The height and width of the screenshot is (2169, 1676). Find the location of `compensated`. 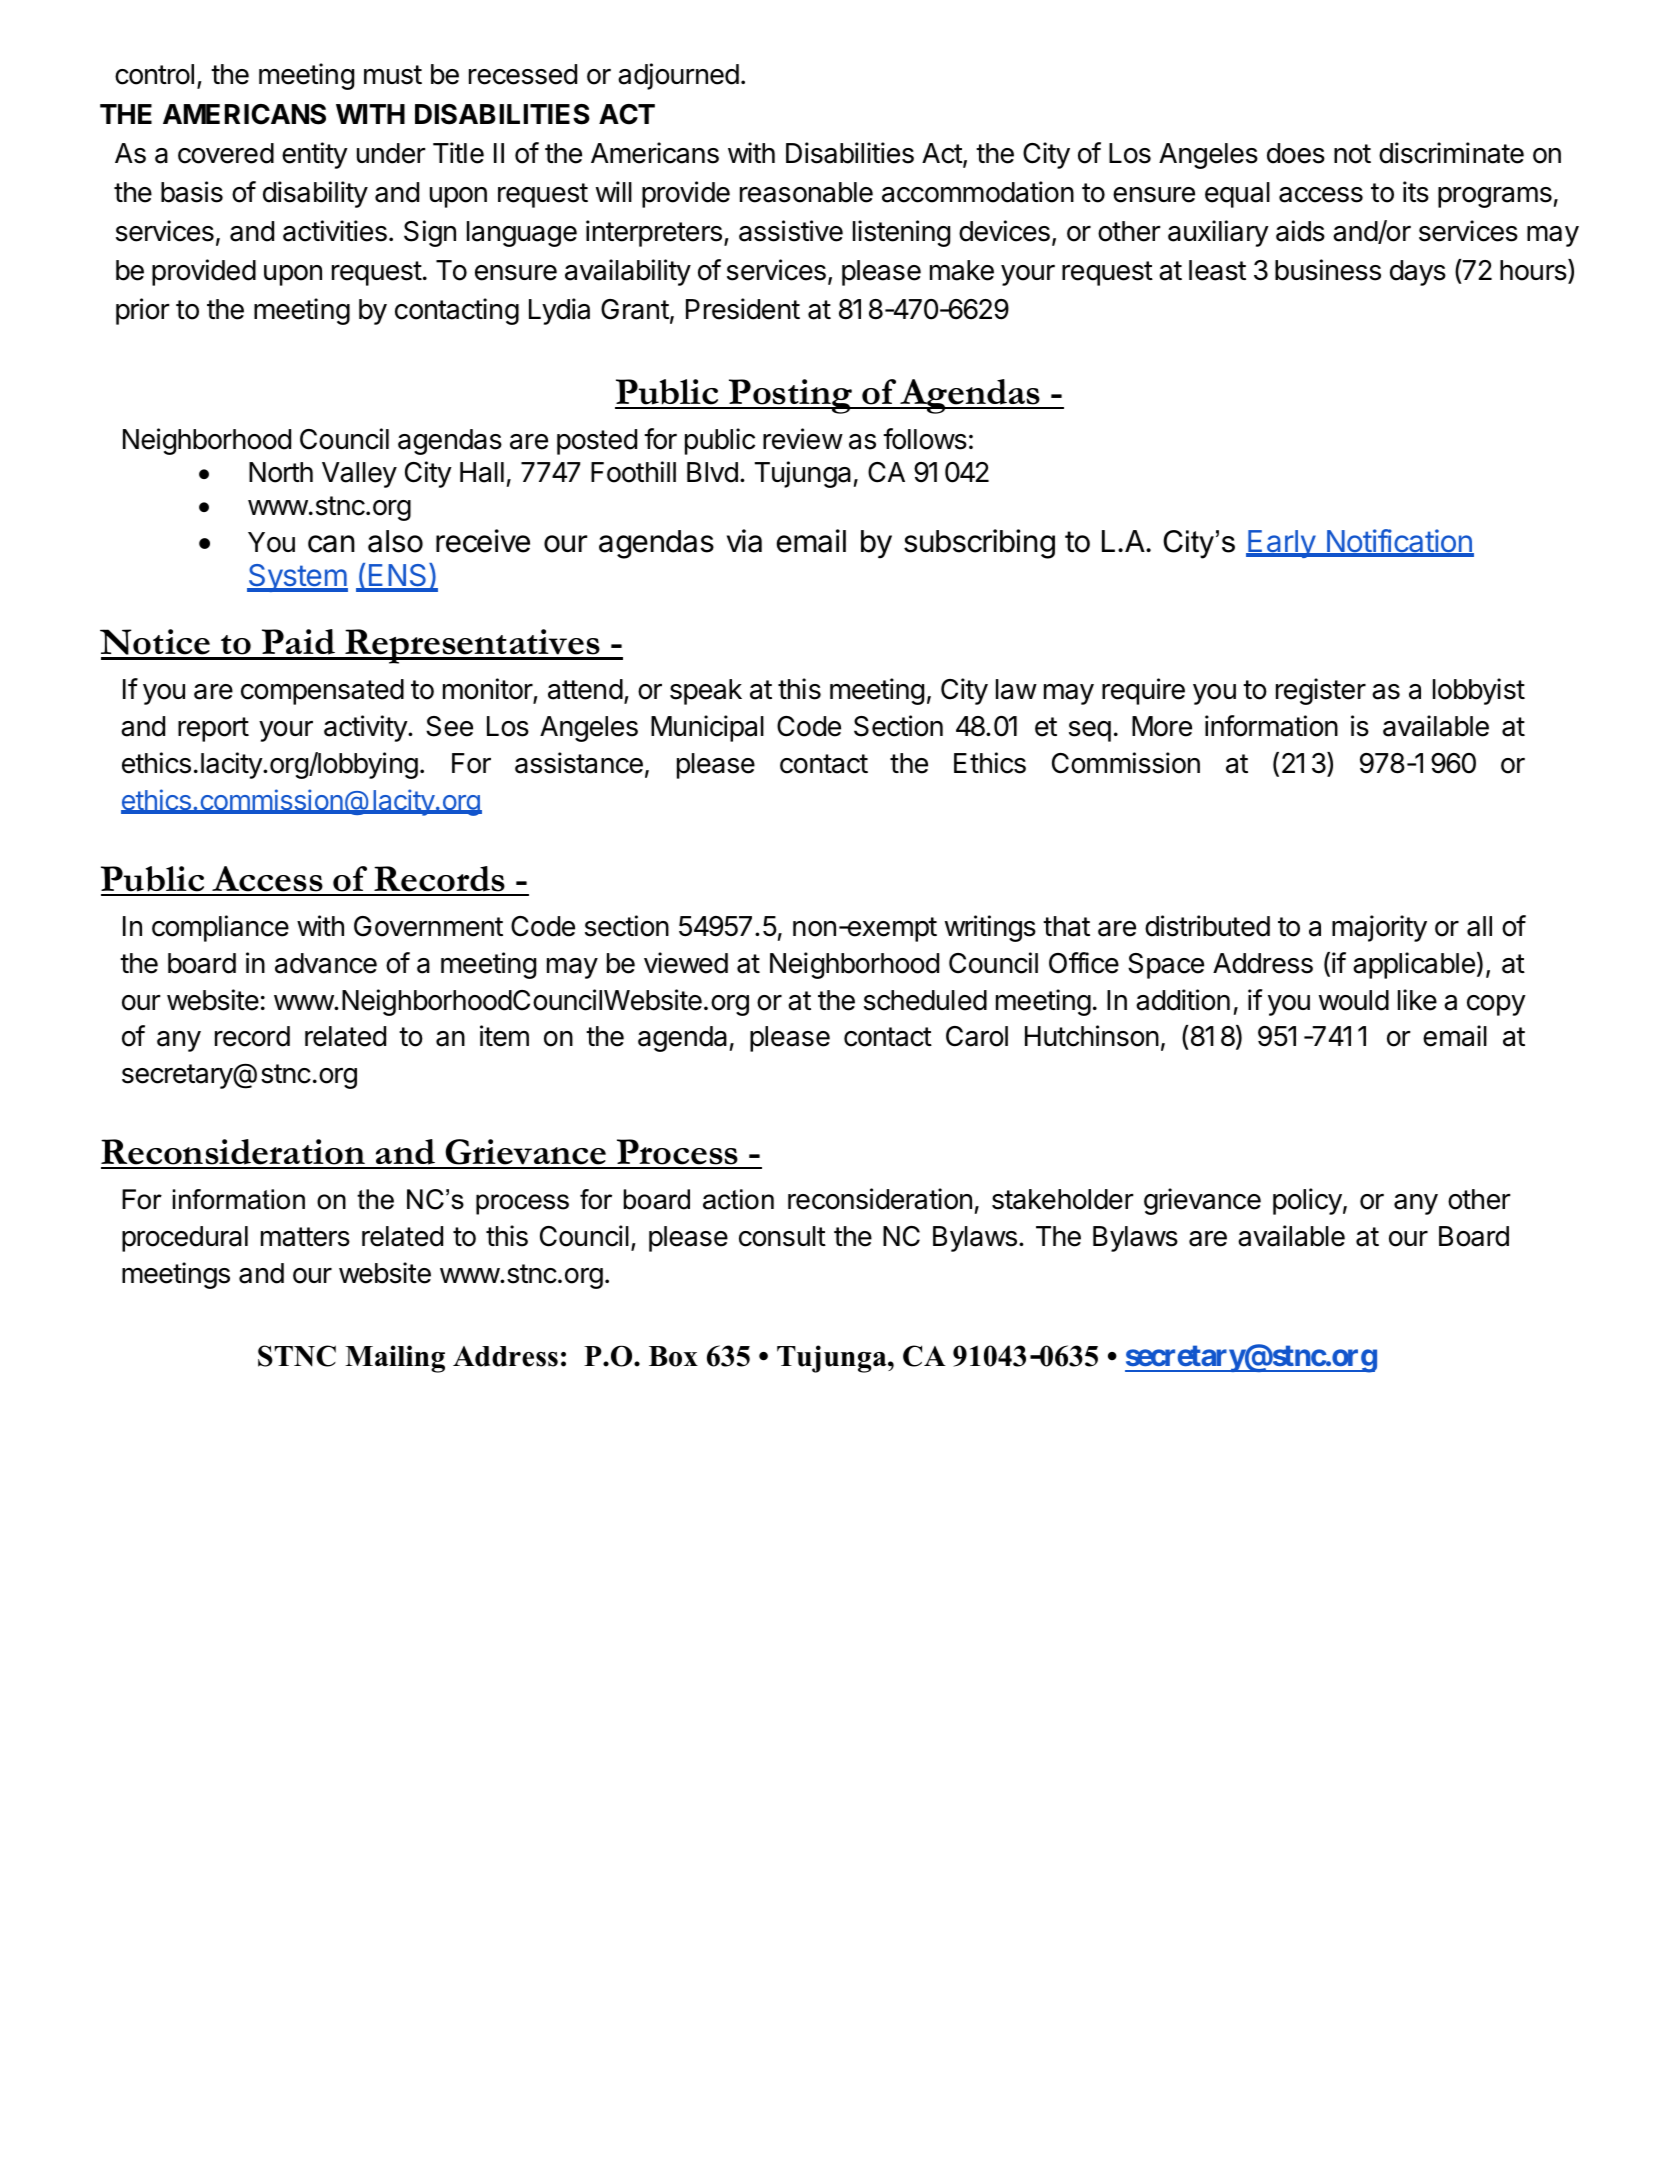

compensated is located at coordinates (322, 692).
